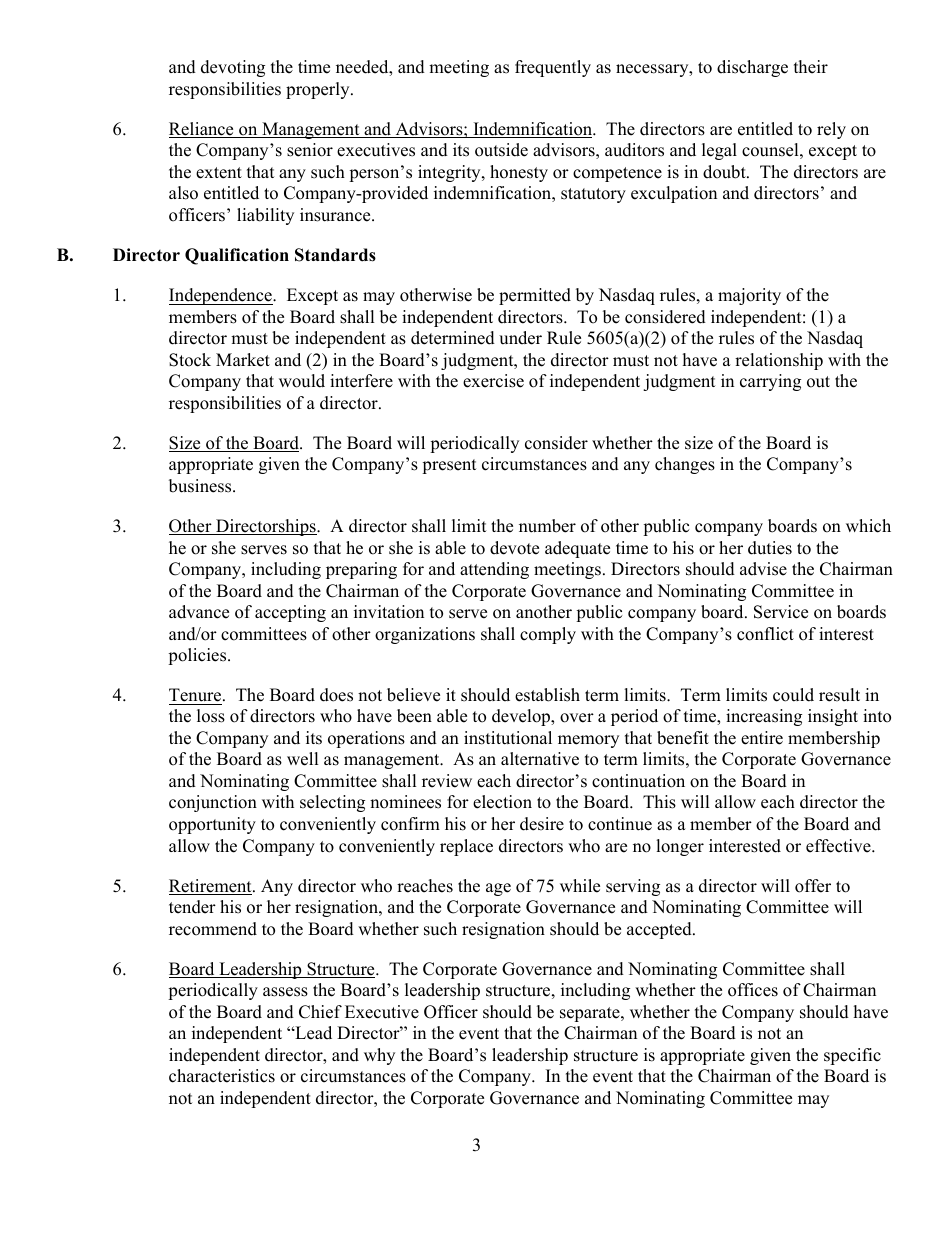 Image resolution: width=952 pixels, height=1233 pixels. Describe the element at coordinates (493, 381) in the page. I see `exercise` at that location.
